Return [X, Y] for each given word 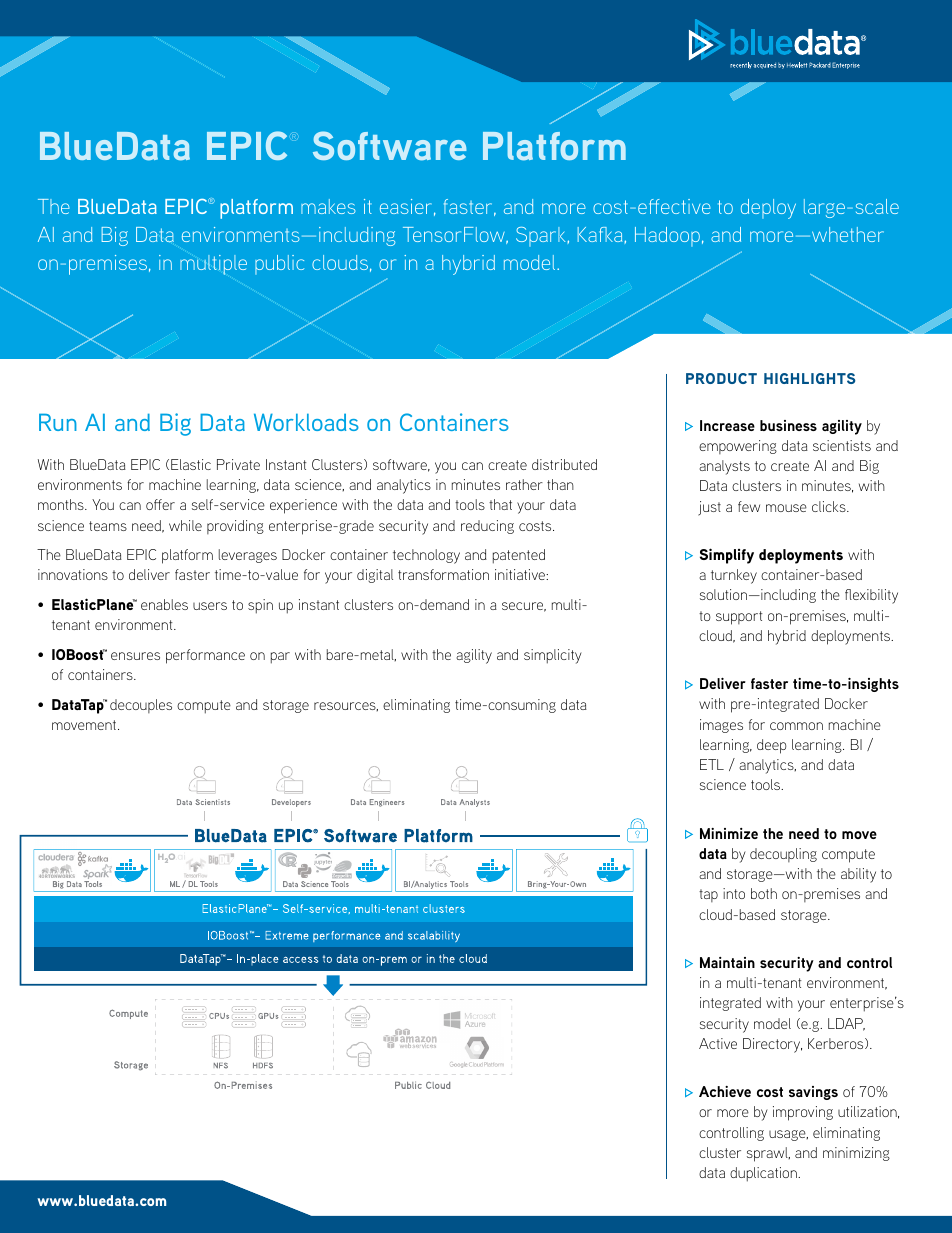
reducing [487, 527]
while [185, 525]
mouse [786, 508]
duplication [764, 1174]
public [279, 265]
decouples [141, 706]
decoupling [783, 855]
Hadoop [667, 237]
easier [406, 206]
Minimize [729, 833]
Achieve [725, 1091]
